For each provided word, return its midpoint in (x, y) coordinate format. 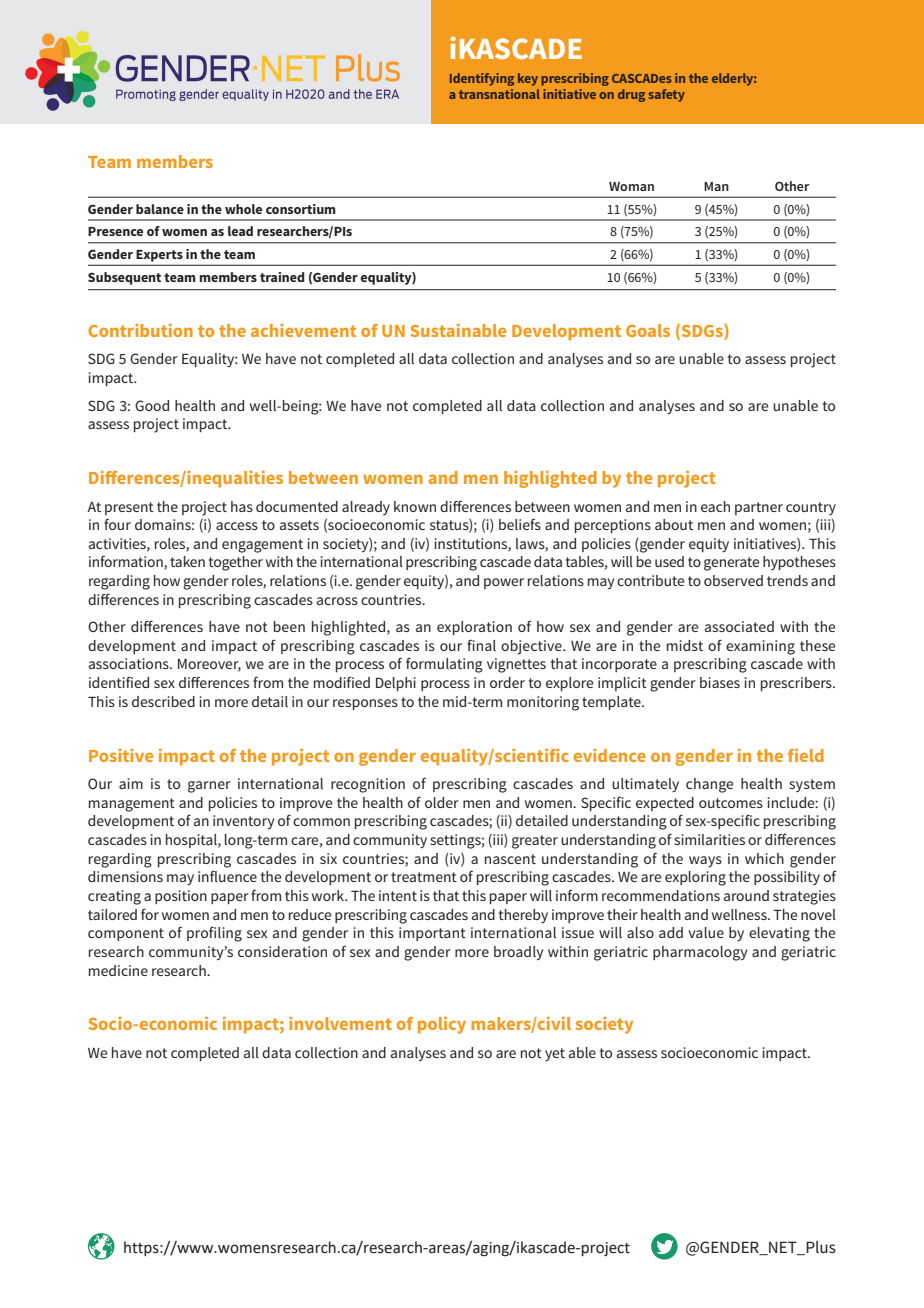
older (442, 802)
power (504, 583)
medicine (118, 970)
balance (160, 209)
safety (667, 95)
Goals (648, 330)
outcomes (731, 803)
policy (442, 1025)
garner (209, 787)
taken (187, 561)
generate (731, 564)
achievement (303, 330)
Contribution (140, 330)
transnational (499, 94)
